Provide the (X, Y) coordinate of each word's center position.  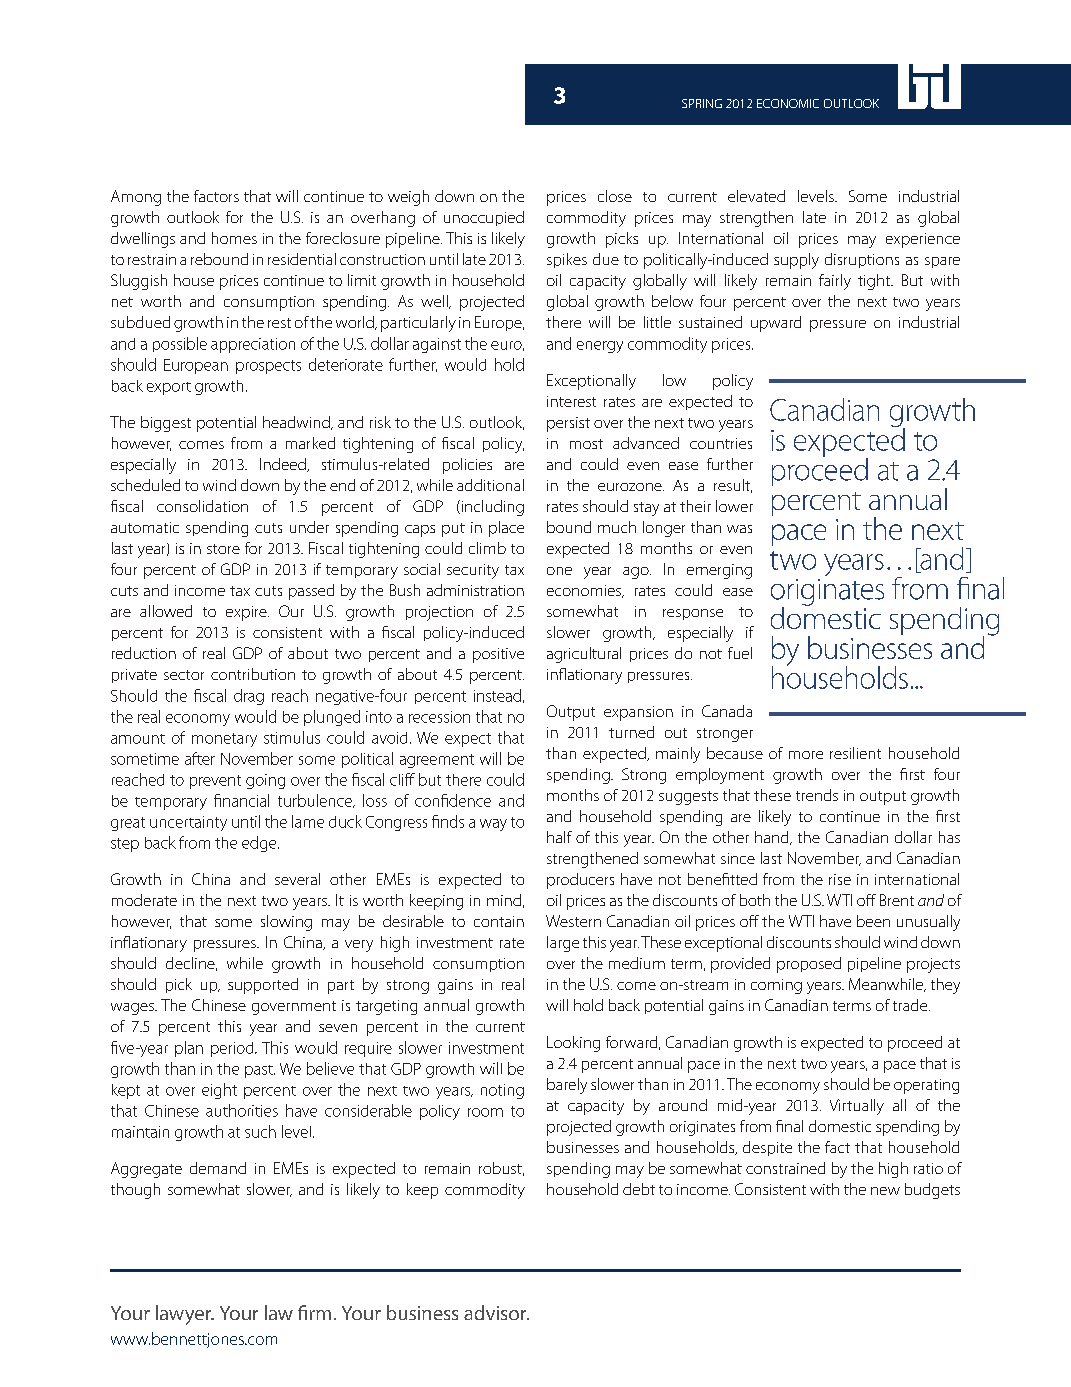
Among (136, 198)
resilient (855, 753)
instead (497, 695)
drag (249, 697)
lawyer (185, 1315)
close (615, 196)
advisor (496, 1312)
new (885, 1191)
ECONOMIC (788, 103)
